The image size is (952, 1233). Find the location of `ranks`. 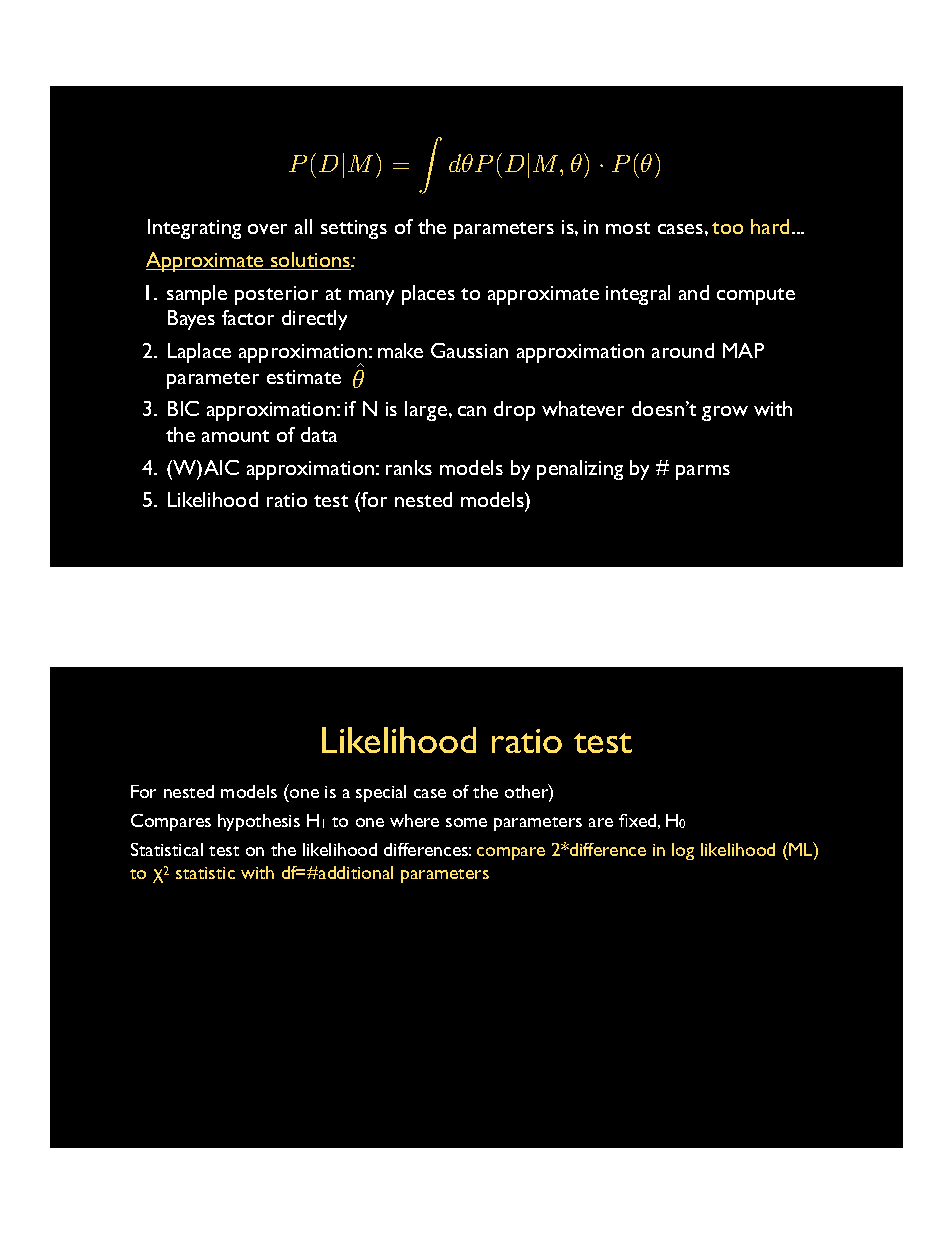

ranks is located at coordinates (409, 467).
